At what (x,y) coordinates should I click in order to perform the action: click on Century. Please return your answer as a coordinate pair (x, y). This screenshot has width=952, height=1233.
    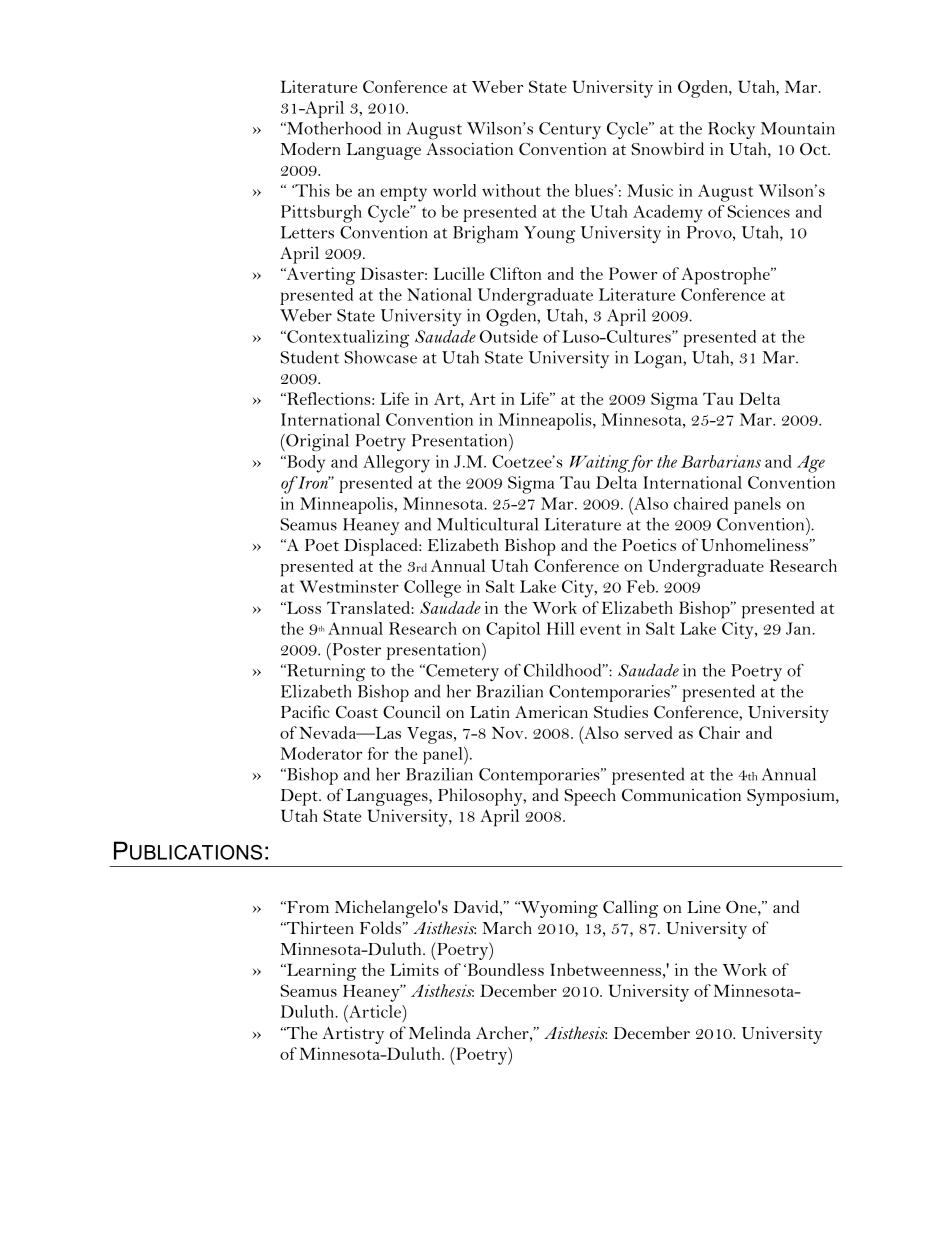
    Looking at the image, I should click on (570, 130).
